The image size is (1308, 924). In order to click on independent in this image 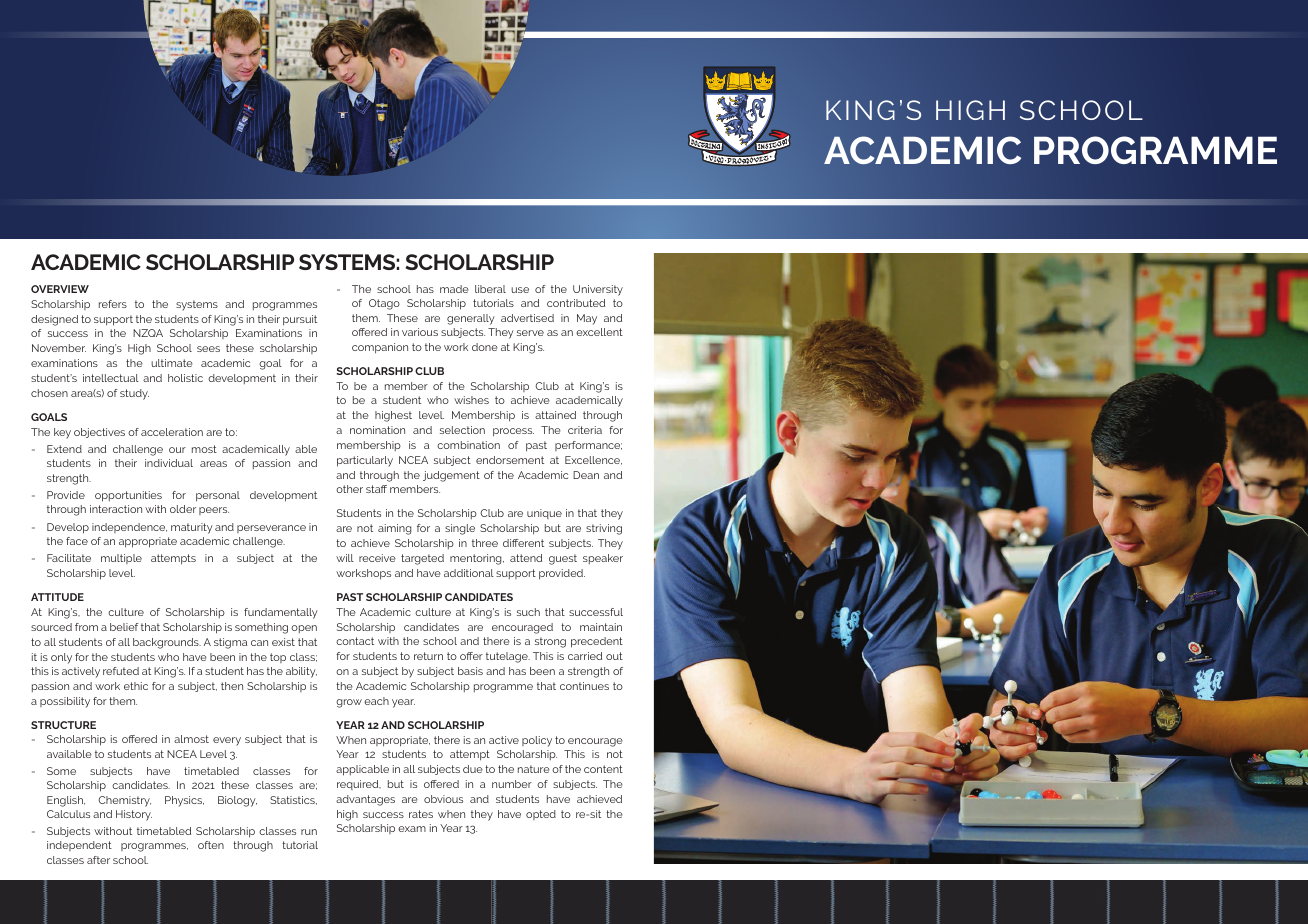, I will do `click(79, 846)`.
